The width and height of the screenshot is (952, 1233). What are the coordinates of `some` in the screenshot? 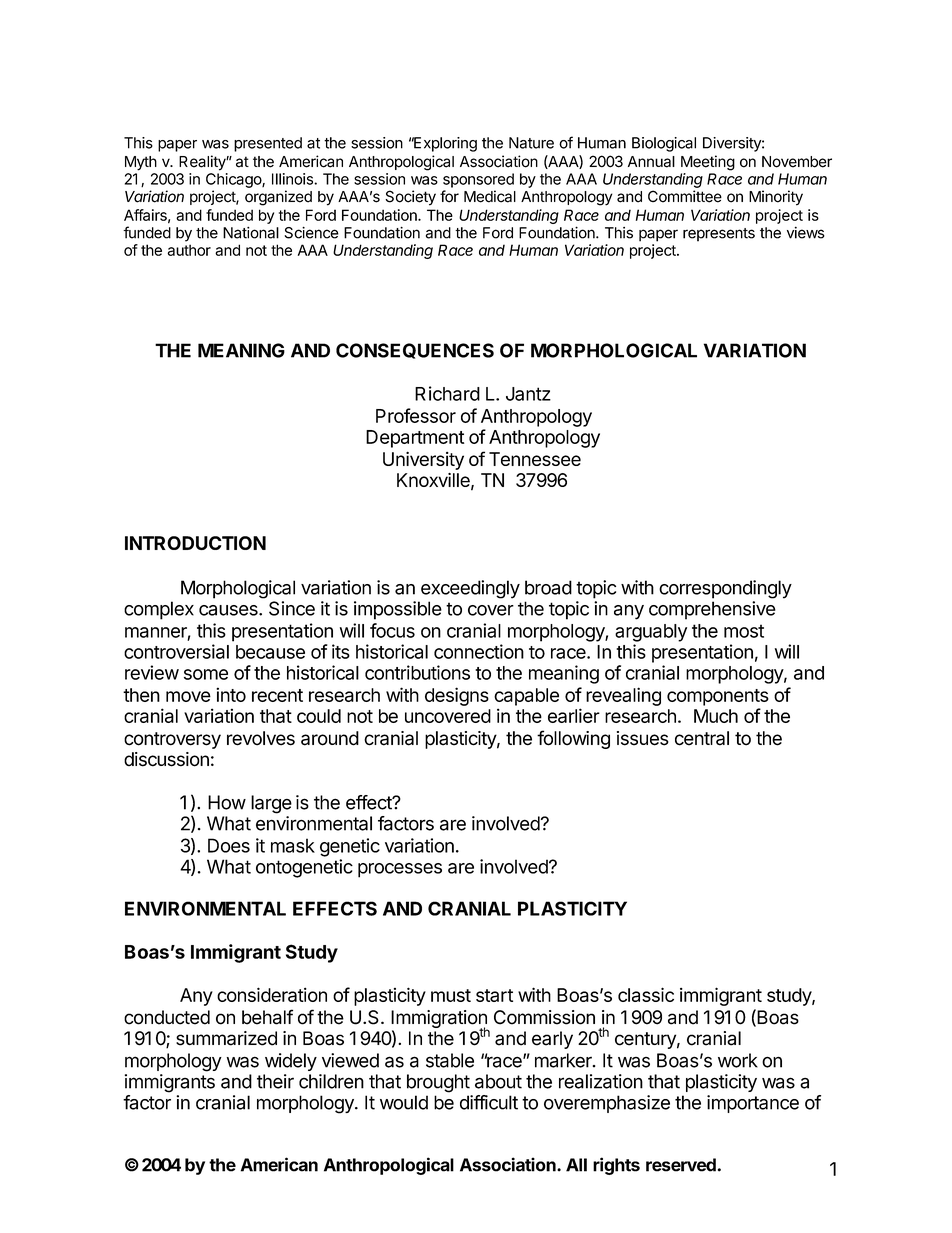 It's located at (206, 674).
